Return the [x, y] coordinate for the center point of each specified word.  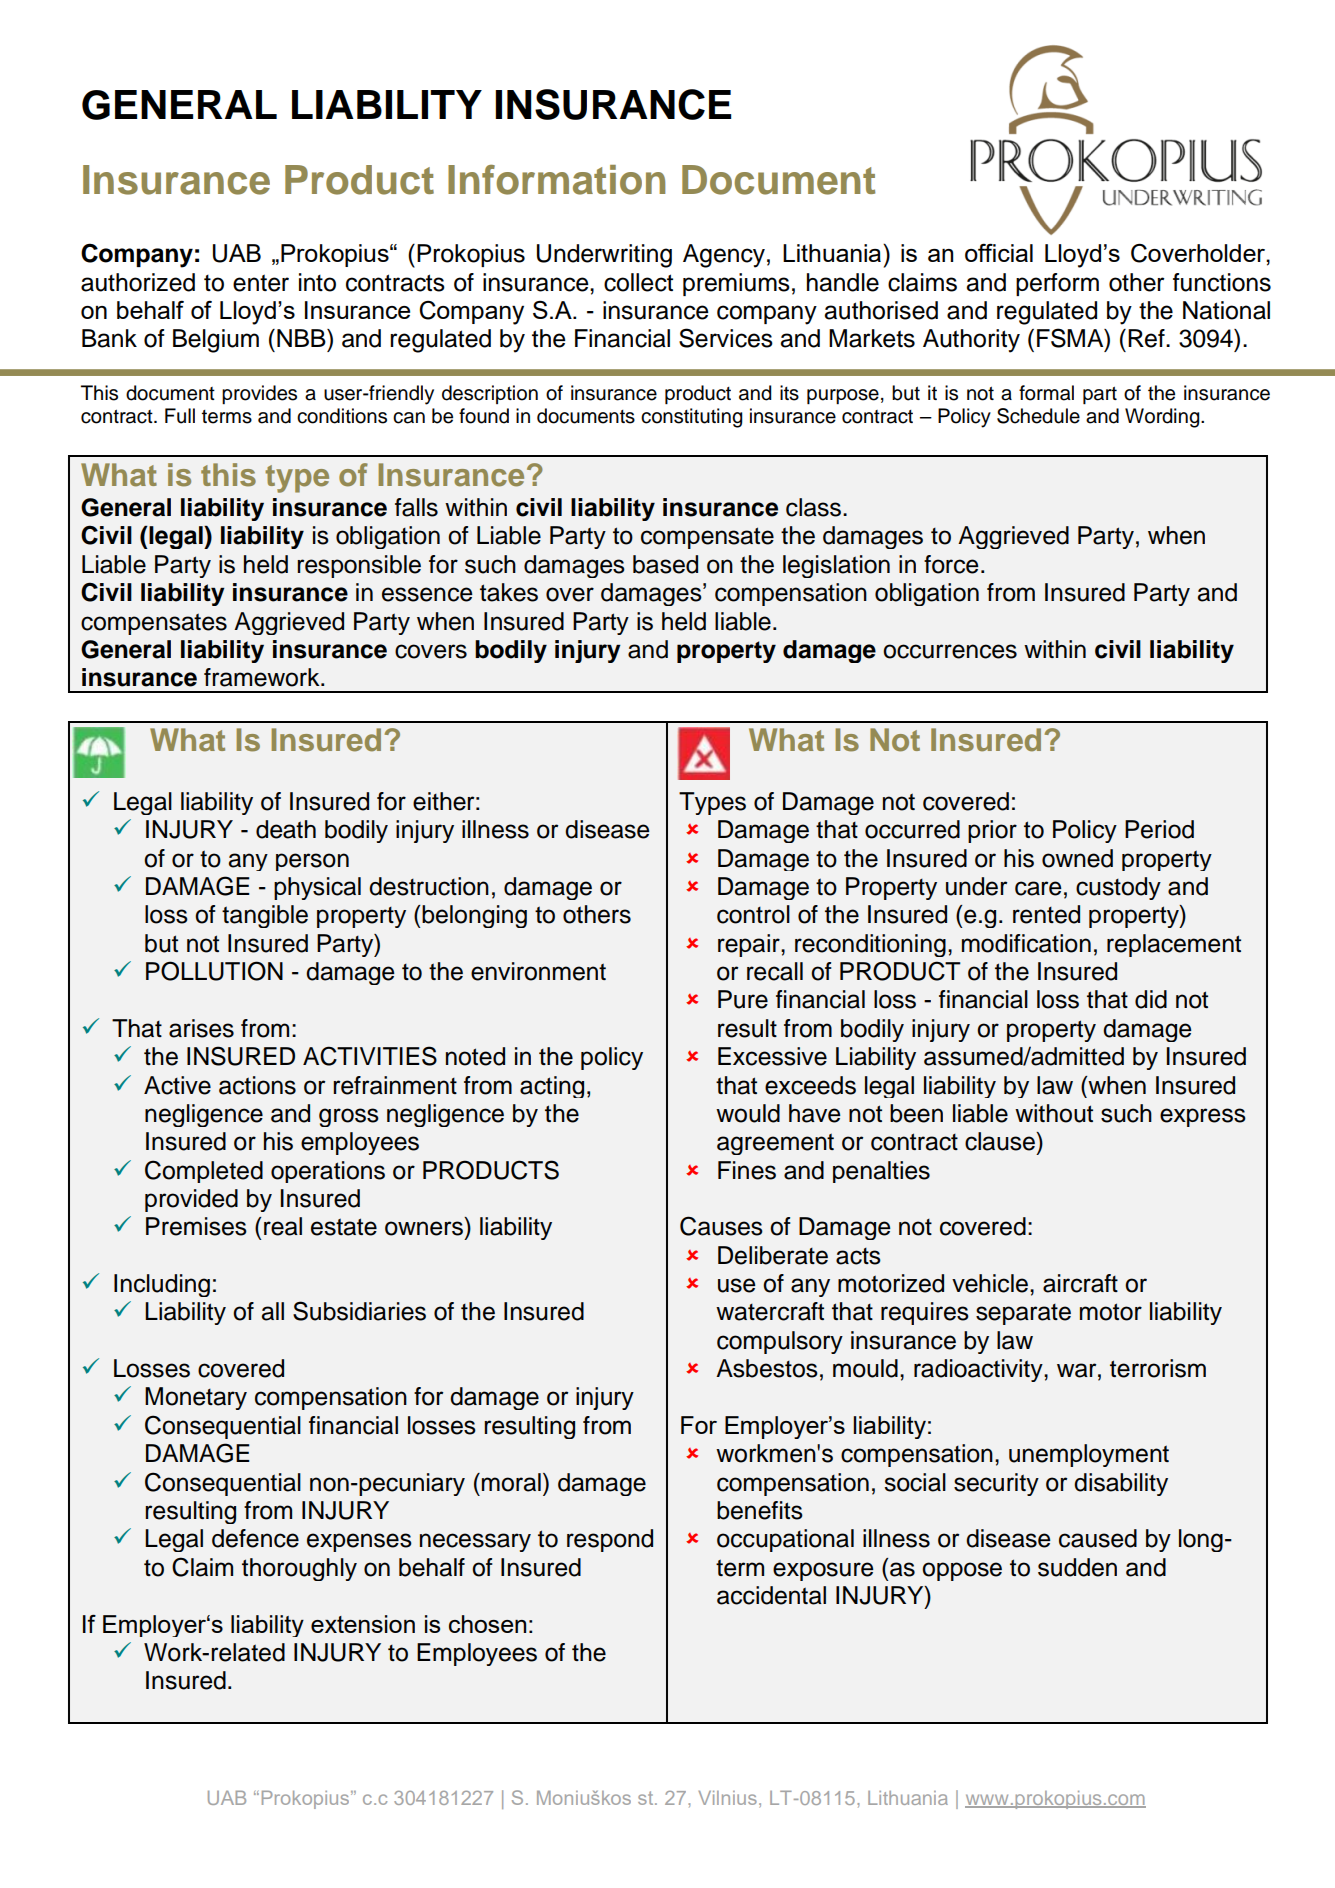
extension [363, 1624]
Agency [724, 256]
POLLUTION [214, 971]
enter [261, 283]
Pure [743, 999]
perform [1057, 284]
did [1151, 999]
